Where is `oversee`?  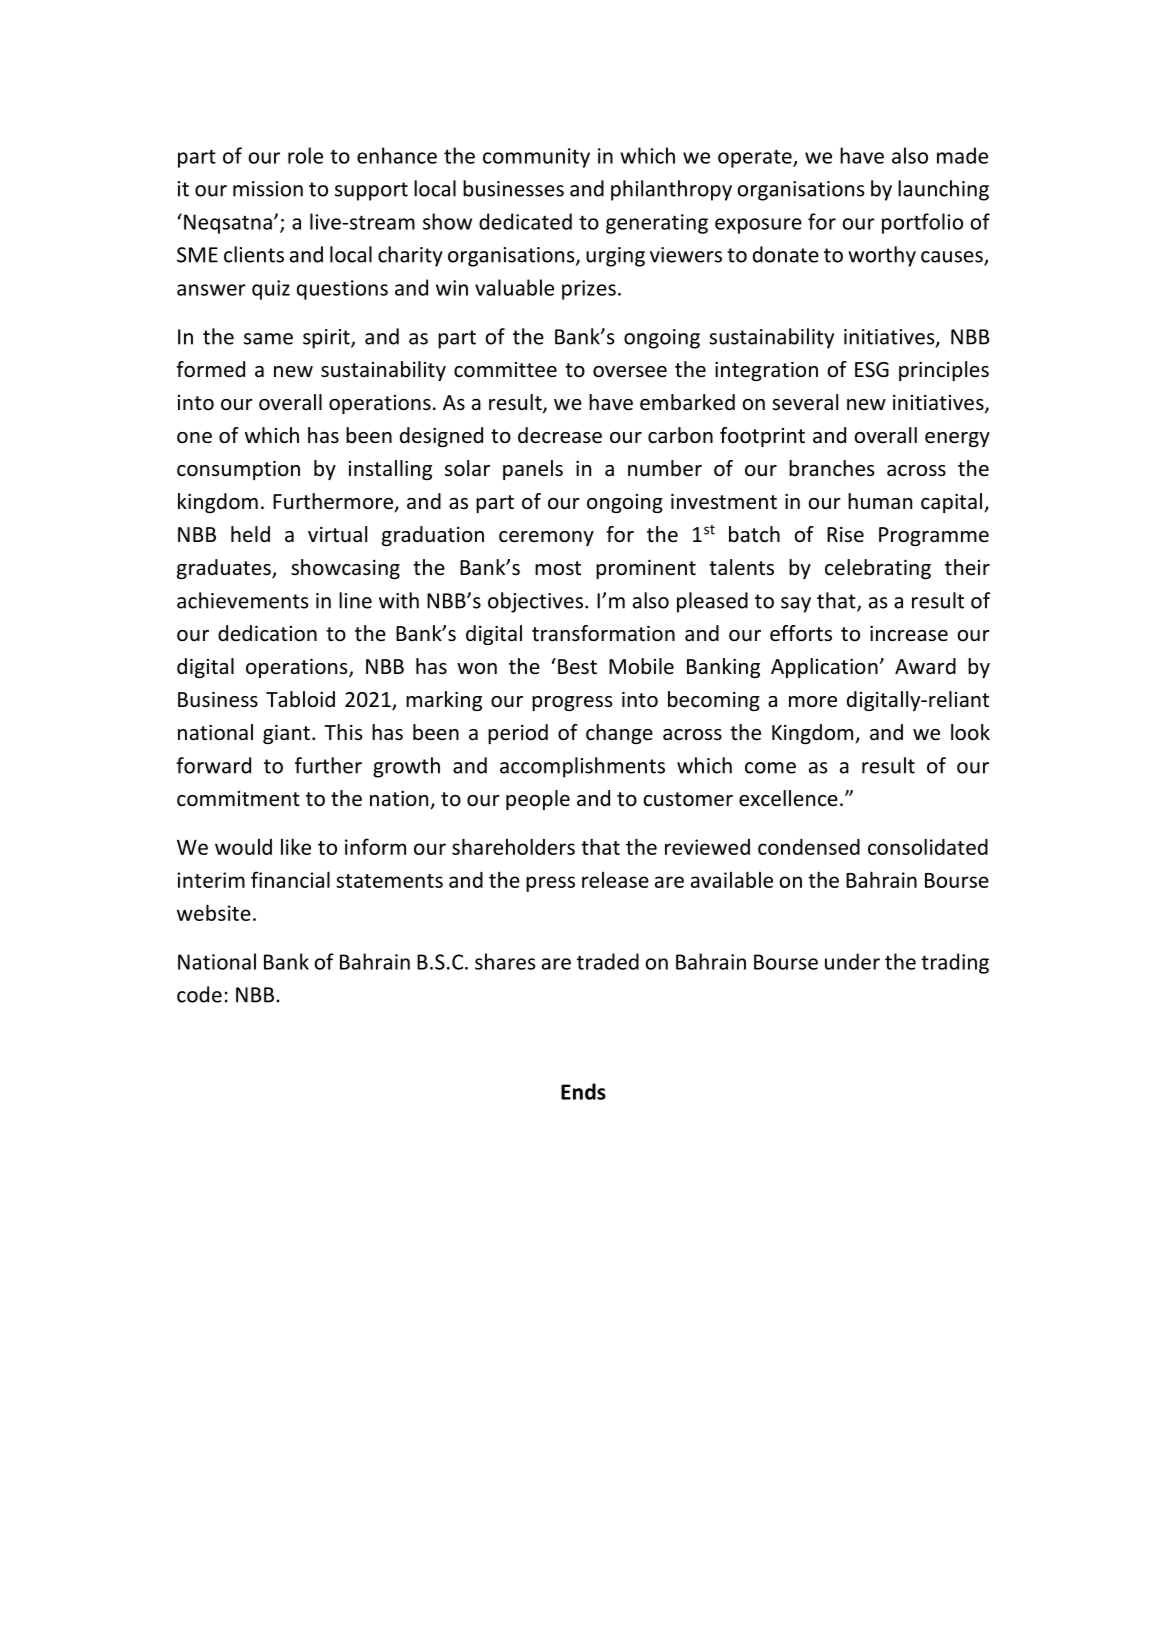 oversee is located at coordinates (630, 372).
